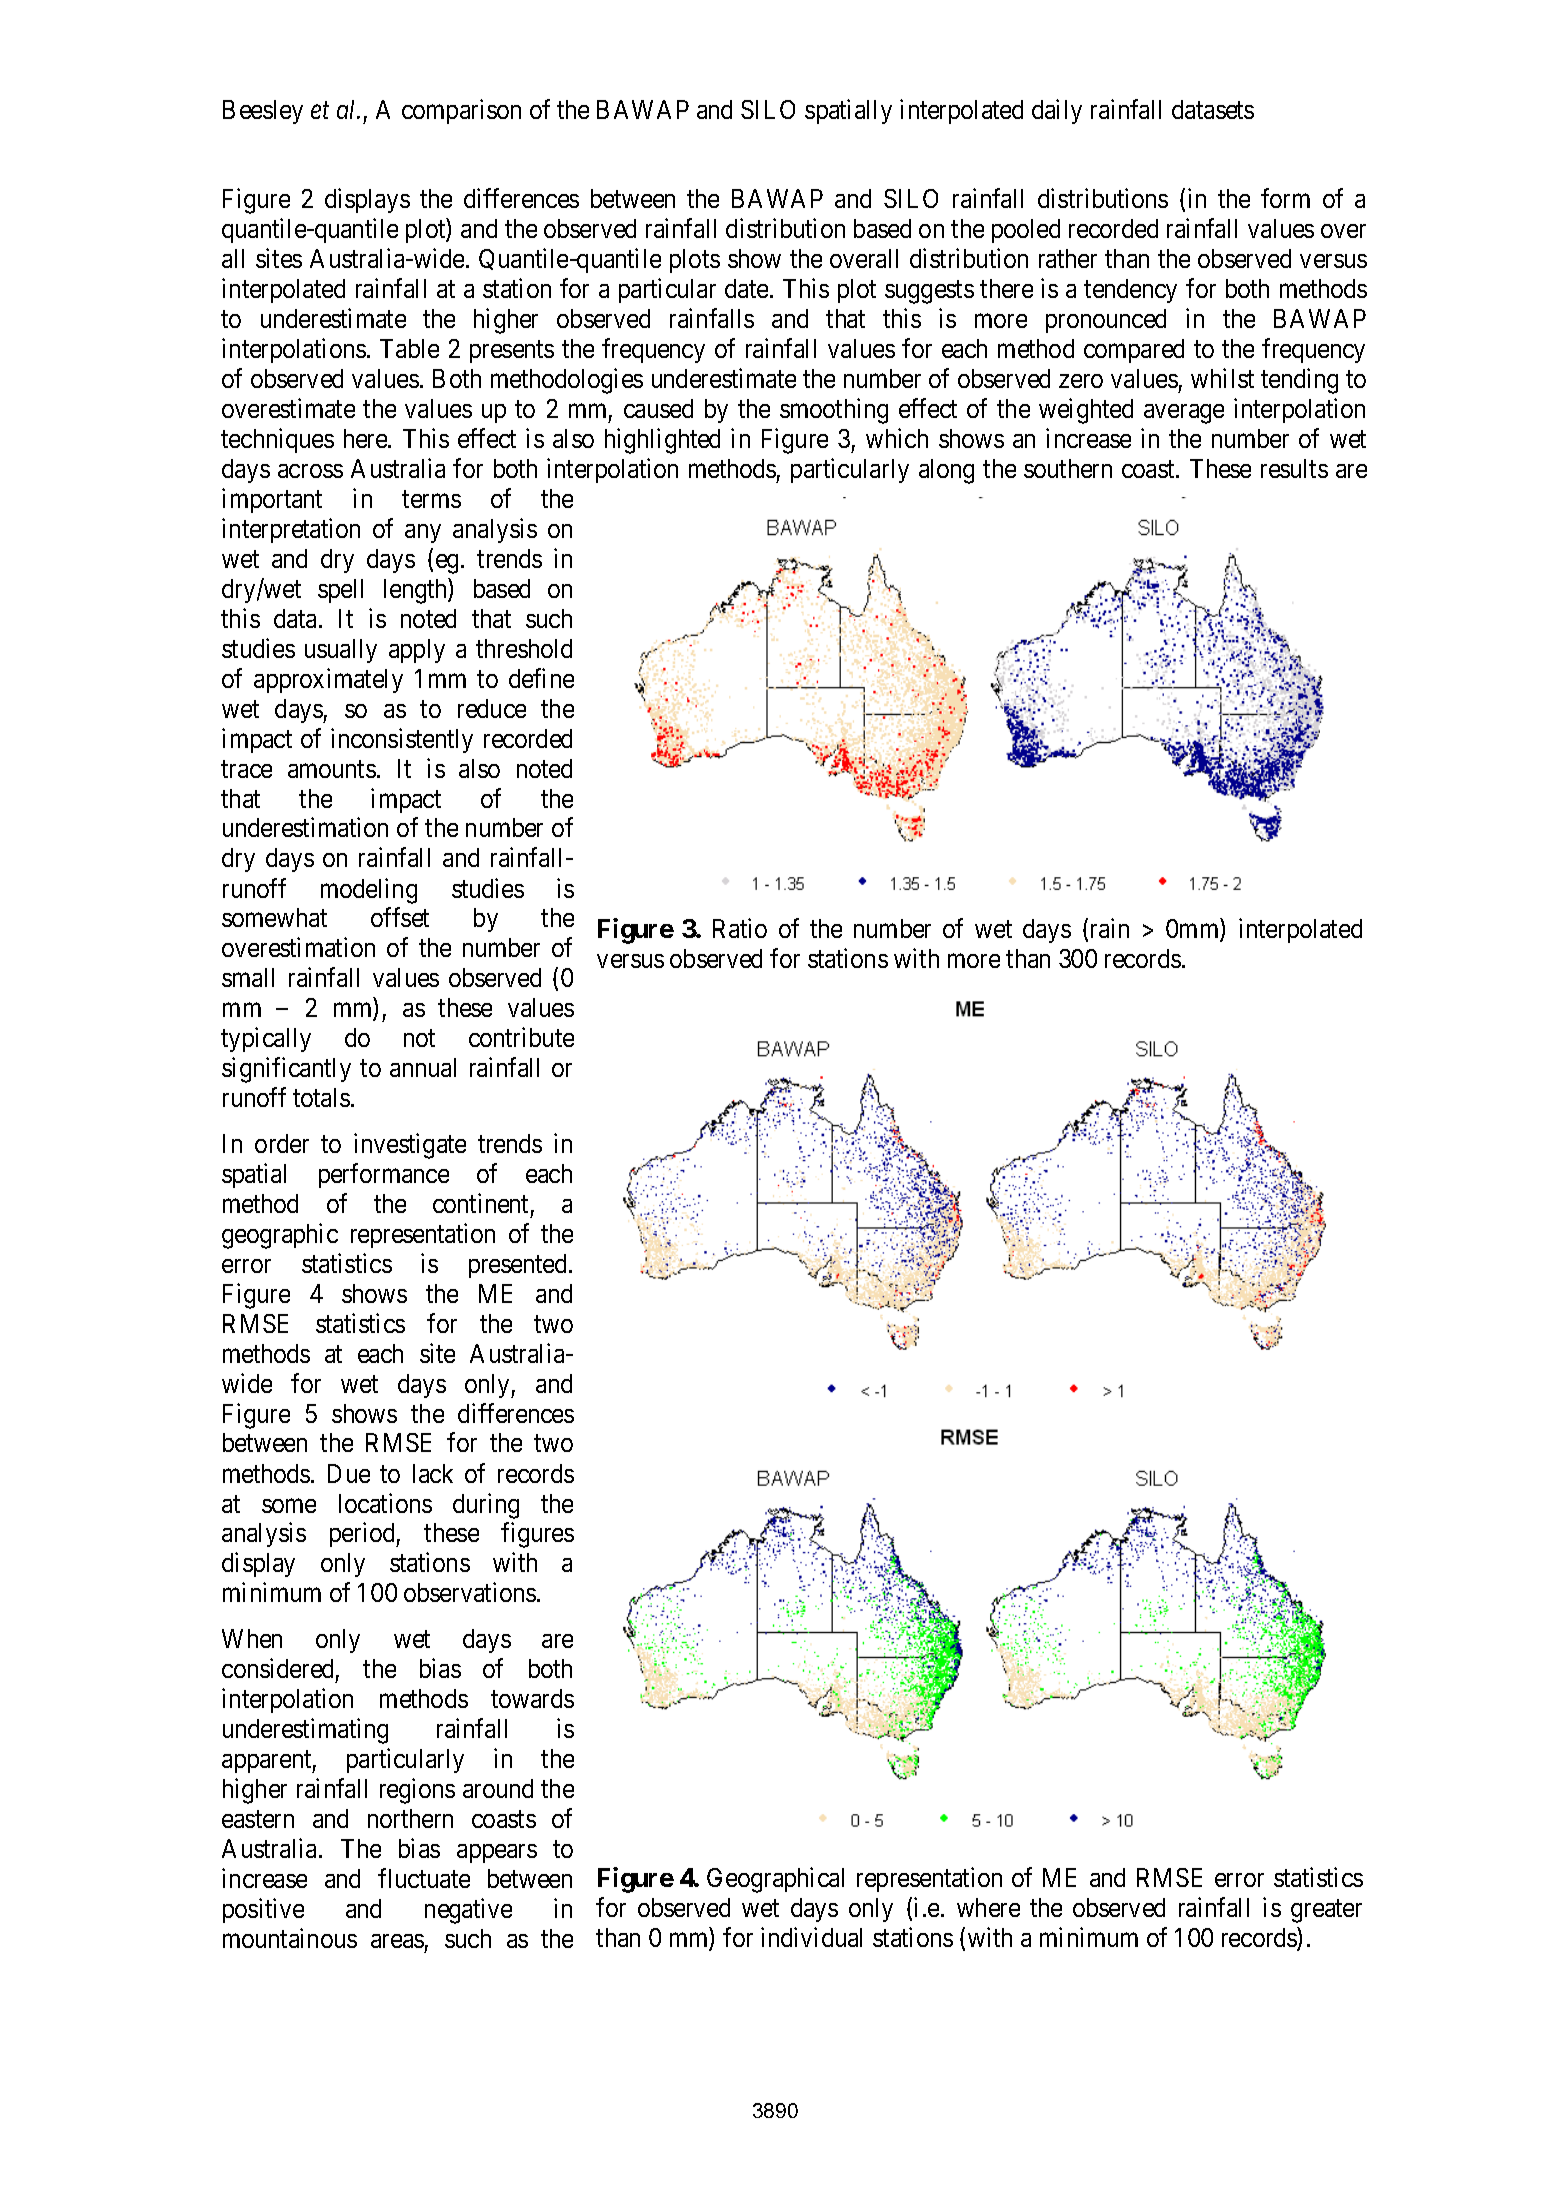 This page has height=2194, width=1551. What do you see at coordinates (1057, 112) in the page?
I see `daily` at bounding box center [1057, 112].
